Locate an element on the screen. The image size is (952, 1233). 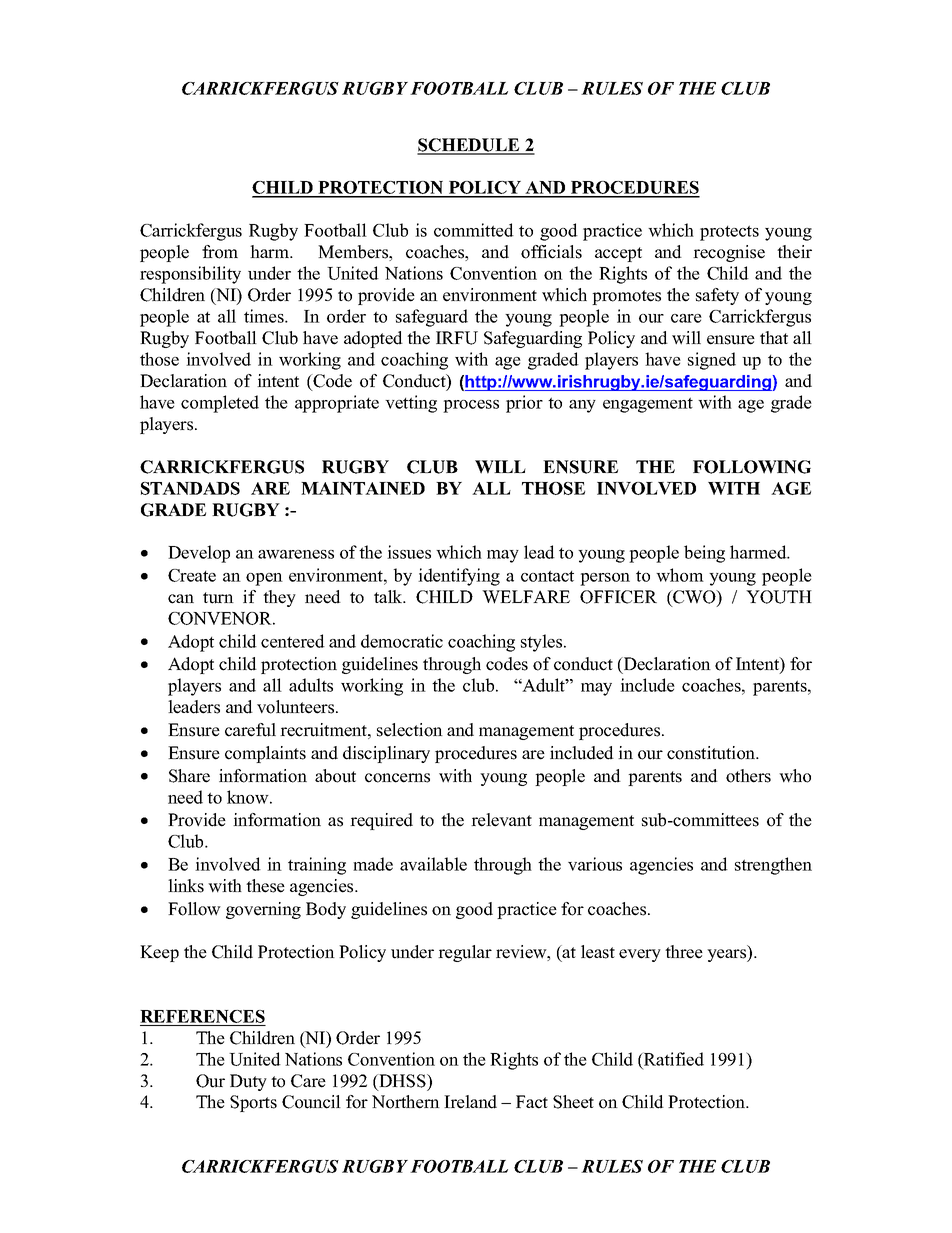
SCHEDULE is located at coordinates (469, 146).
